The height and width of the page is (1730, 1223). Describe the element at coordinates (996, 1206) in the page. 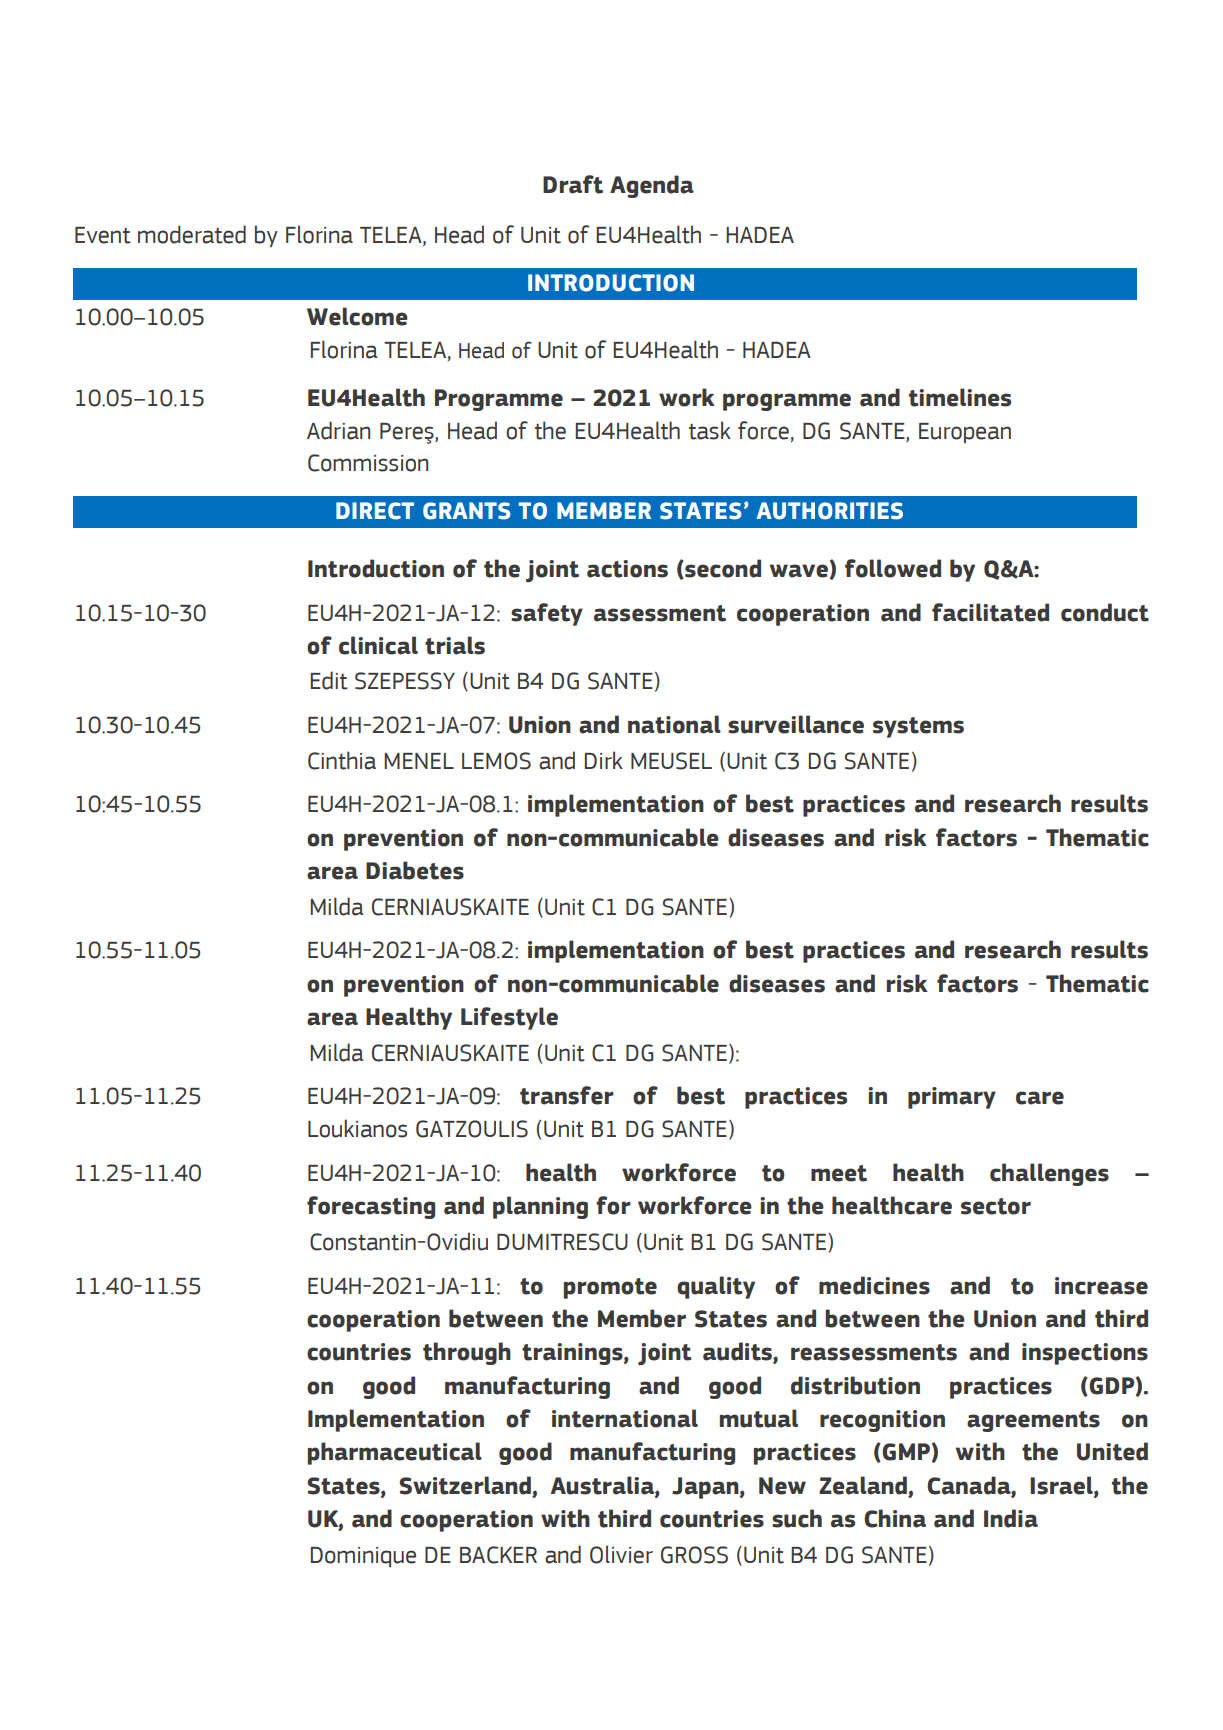

I see `sector` at that location.
